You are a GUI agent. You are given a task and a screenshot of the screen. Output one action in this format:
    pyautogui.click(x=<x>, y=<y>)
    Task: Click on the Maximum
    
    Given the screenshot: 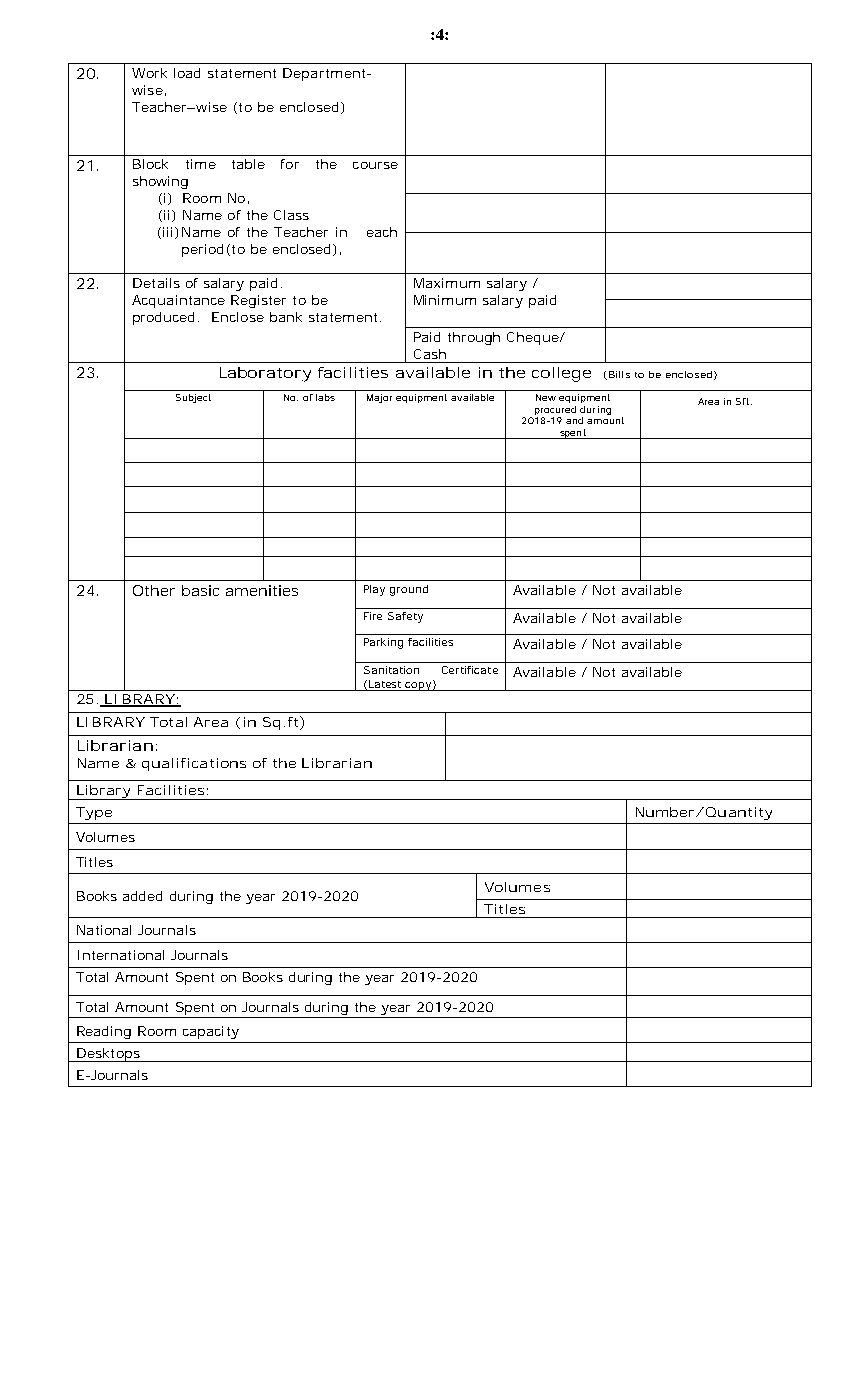 What is the action you would take?
    pyautogui.click(x=447, y=283)
